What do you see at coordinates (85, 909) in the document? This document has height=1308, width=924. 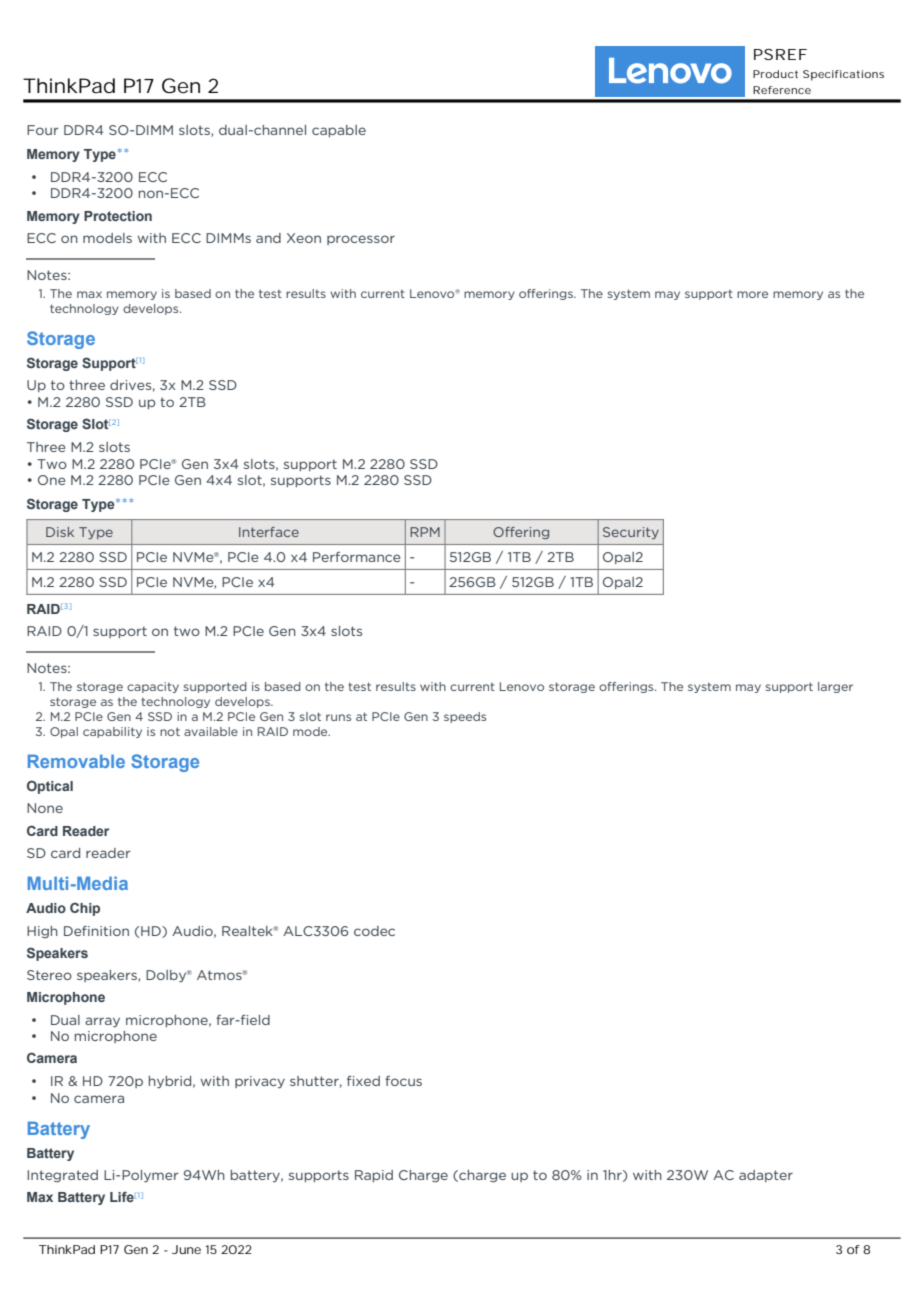 I see `Chip` at bounding box center [85, 909].
